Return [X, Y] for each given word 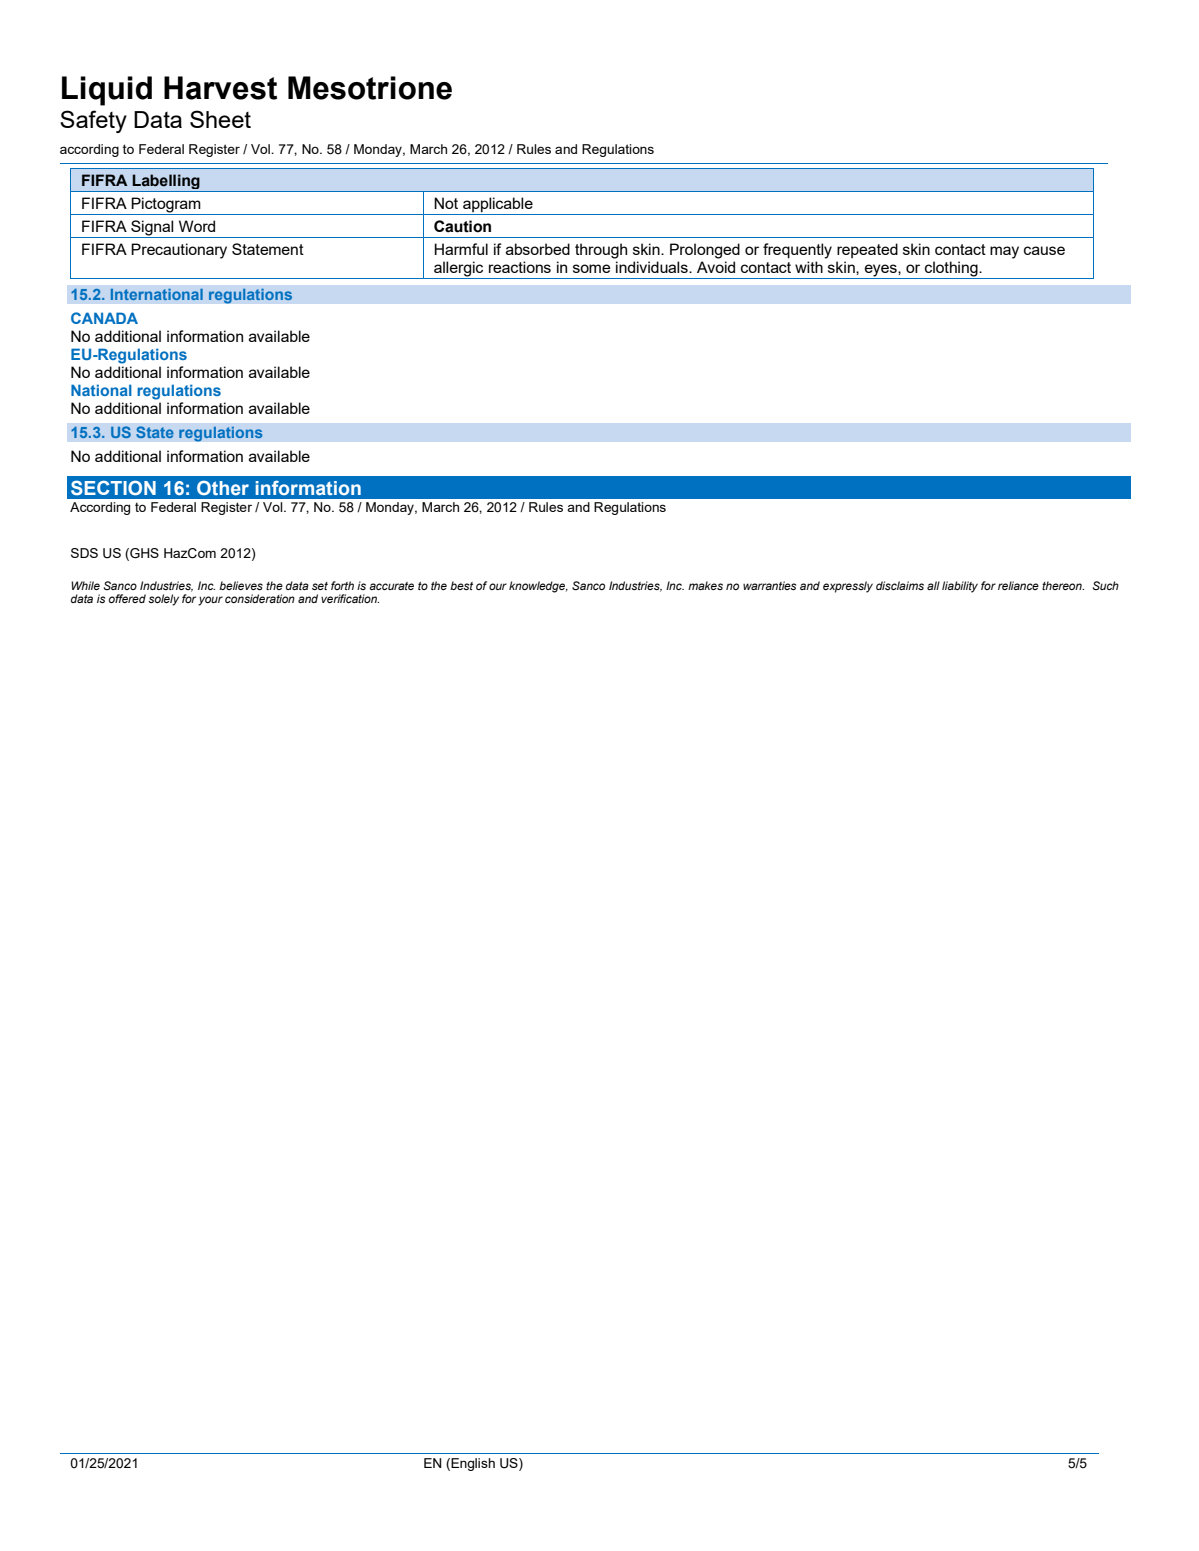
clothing [951, 270]
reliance [1018, 585]
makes [705, 585]
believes [241, 585]
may [1004, 252]
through [601, 251]
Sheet [220, 119]
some [592, 268]
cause [1044, 250]
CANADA [104, 318]
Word [197, 226]
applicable [498, 206]
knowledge [538, 587]
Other [223, 488]
